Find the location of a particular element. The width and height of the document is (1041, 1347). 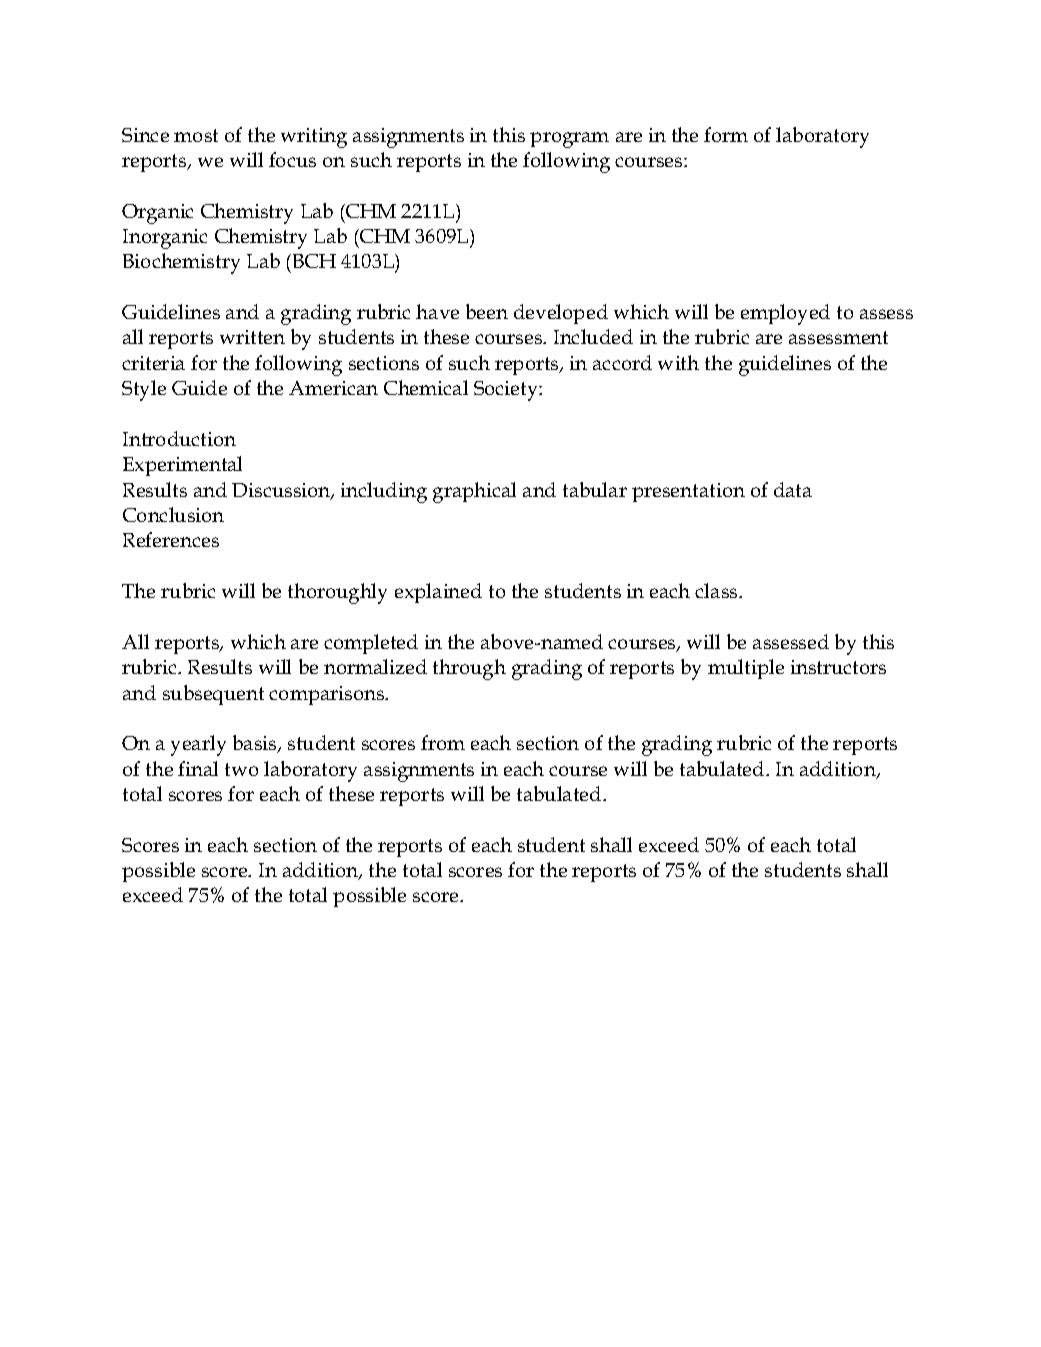

multiple is located at coordinates (746, 669).
